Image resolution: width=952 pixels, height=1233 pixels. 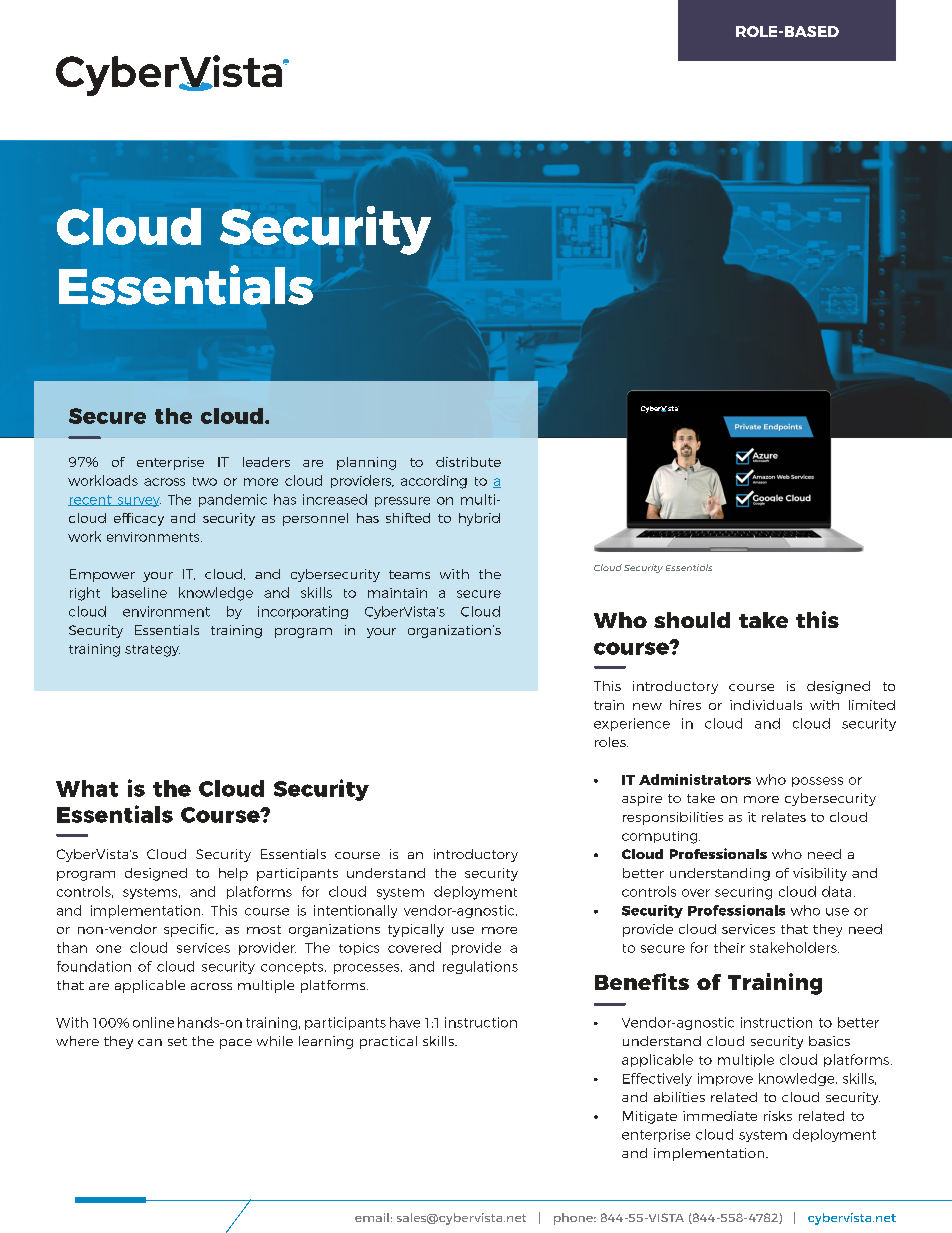 I want to click on risks, so click(x=778, y=1116).
